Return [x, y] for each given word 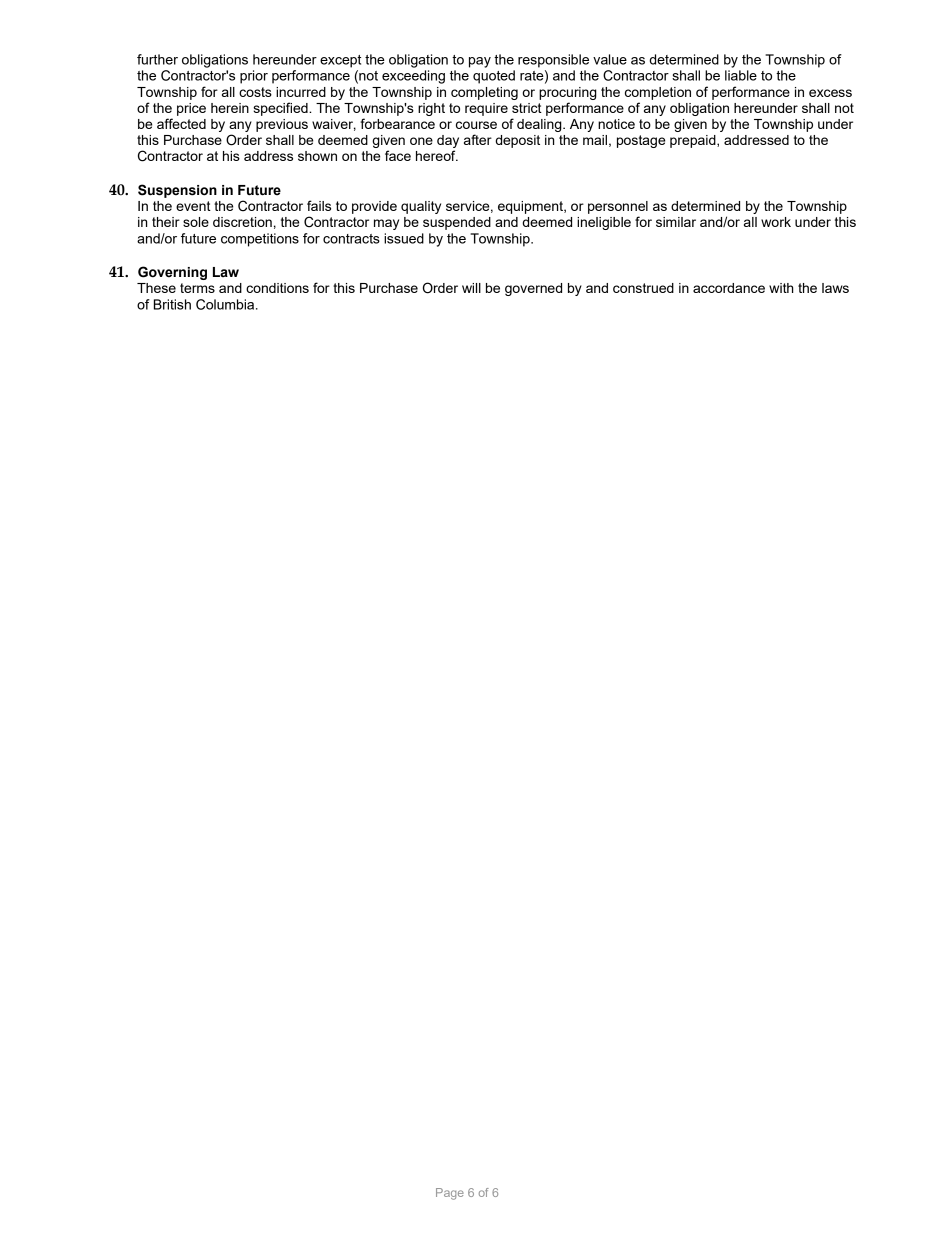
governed [533, 289]
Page [450, 1194]
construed [643, 288]
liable [741, 75]
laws [835, 288]
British [172, 304]
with [781, 288]
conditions [277, 288]
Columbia [226, 304]
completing [484, 93]
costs [255, 92]
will [471, 288]
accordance [729, 288]
